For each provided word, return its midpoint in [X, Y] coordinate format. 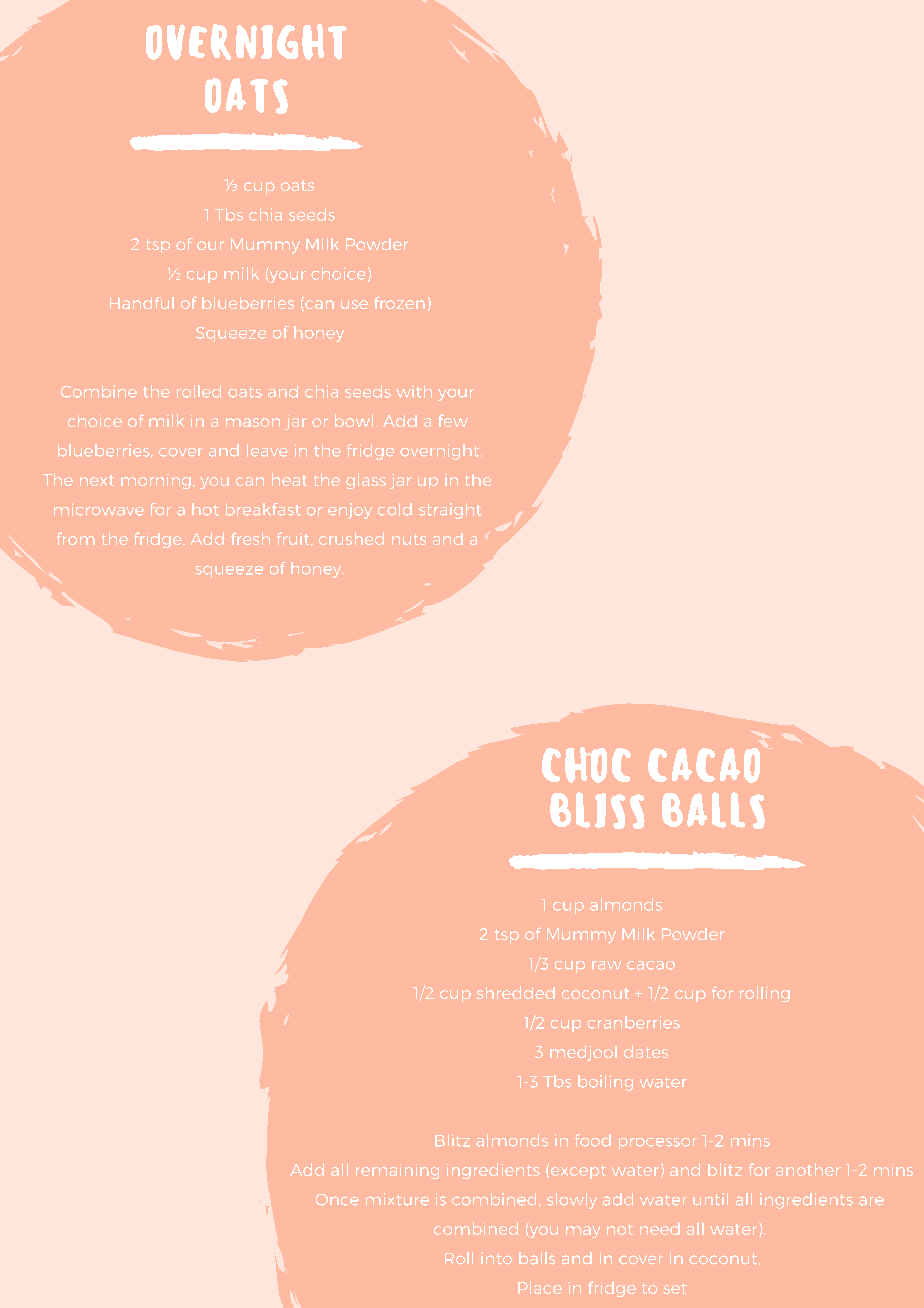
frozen [399, 303]
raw [606, 965]
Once [337, 1200]
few [453, 420]
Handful [142, 303]
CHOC [586, 765]
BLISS [597, 810]
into [496, 1258]
